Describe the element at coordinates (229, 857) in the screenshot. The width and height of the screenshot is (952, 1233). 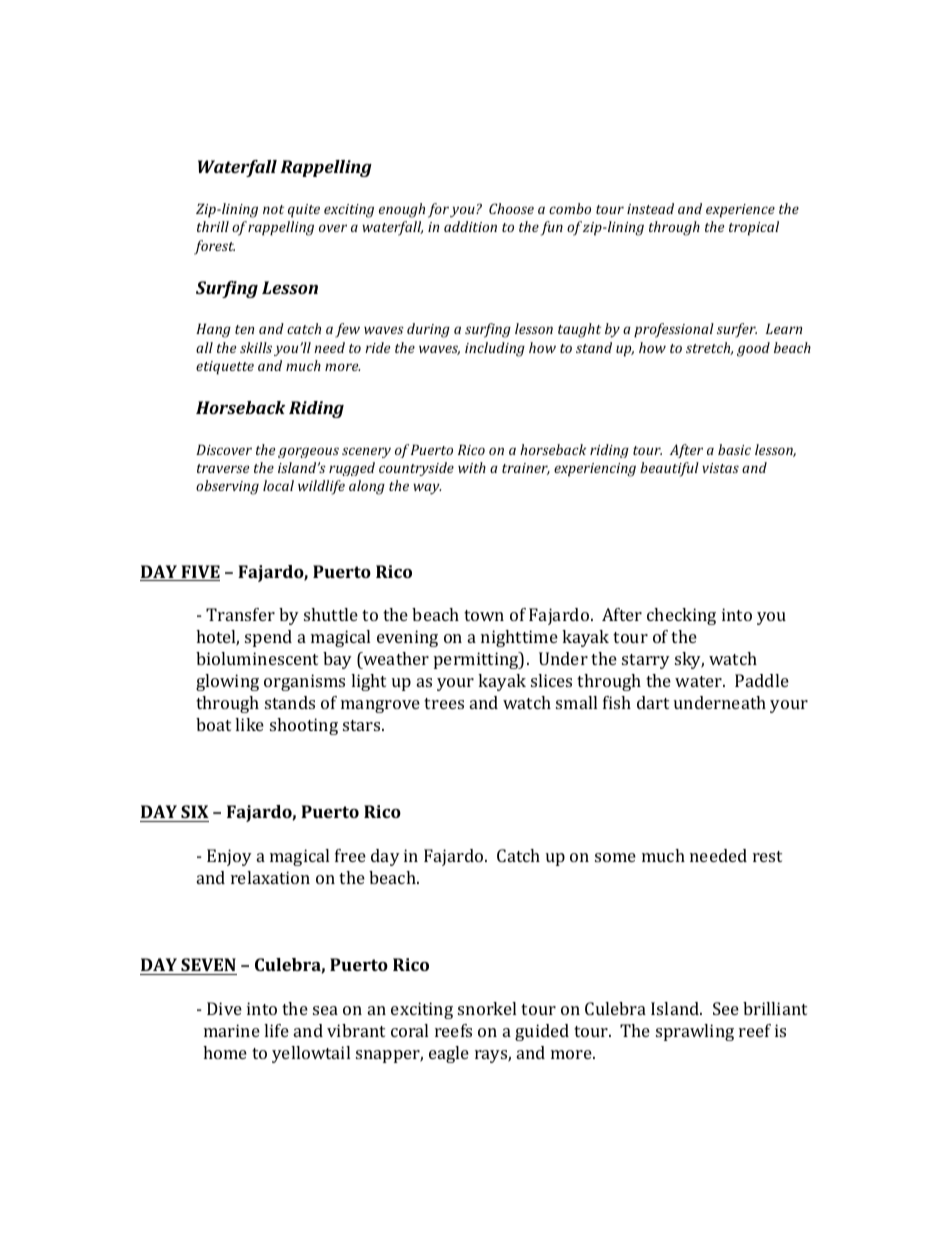
I see `Enjoy` at that location.
